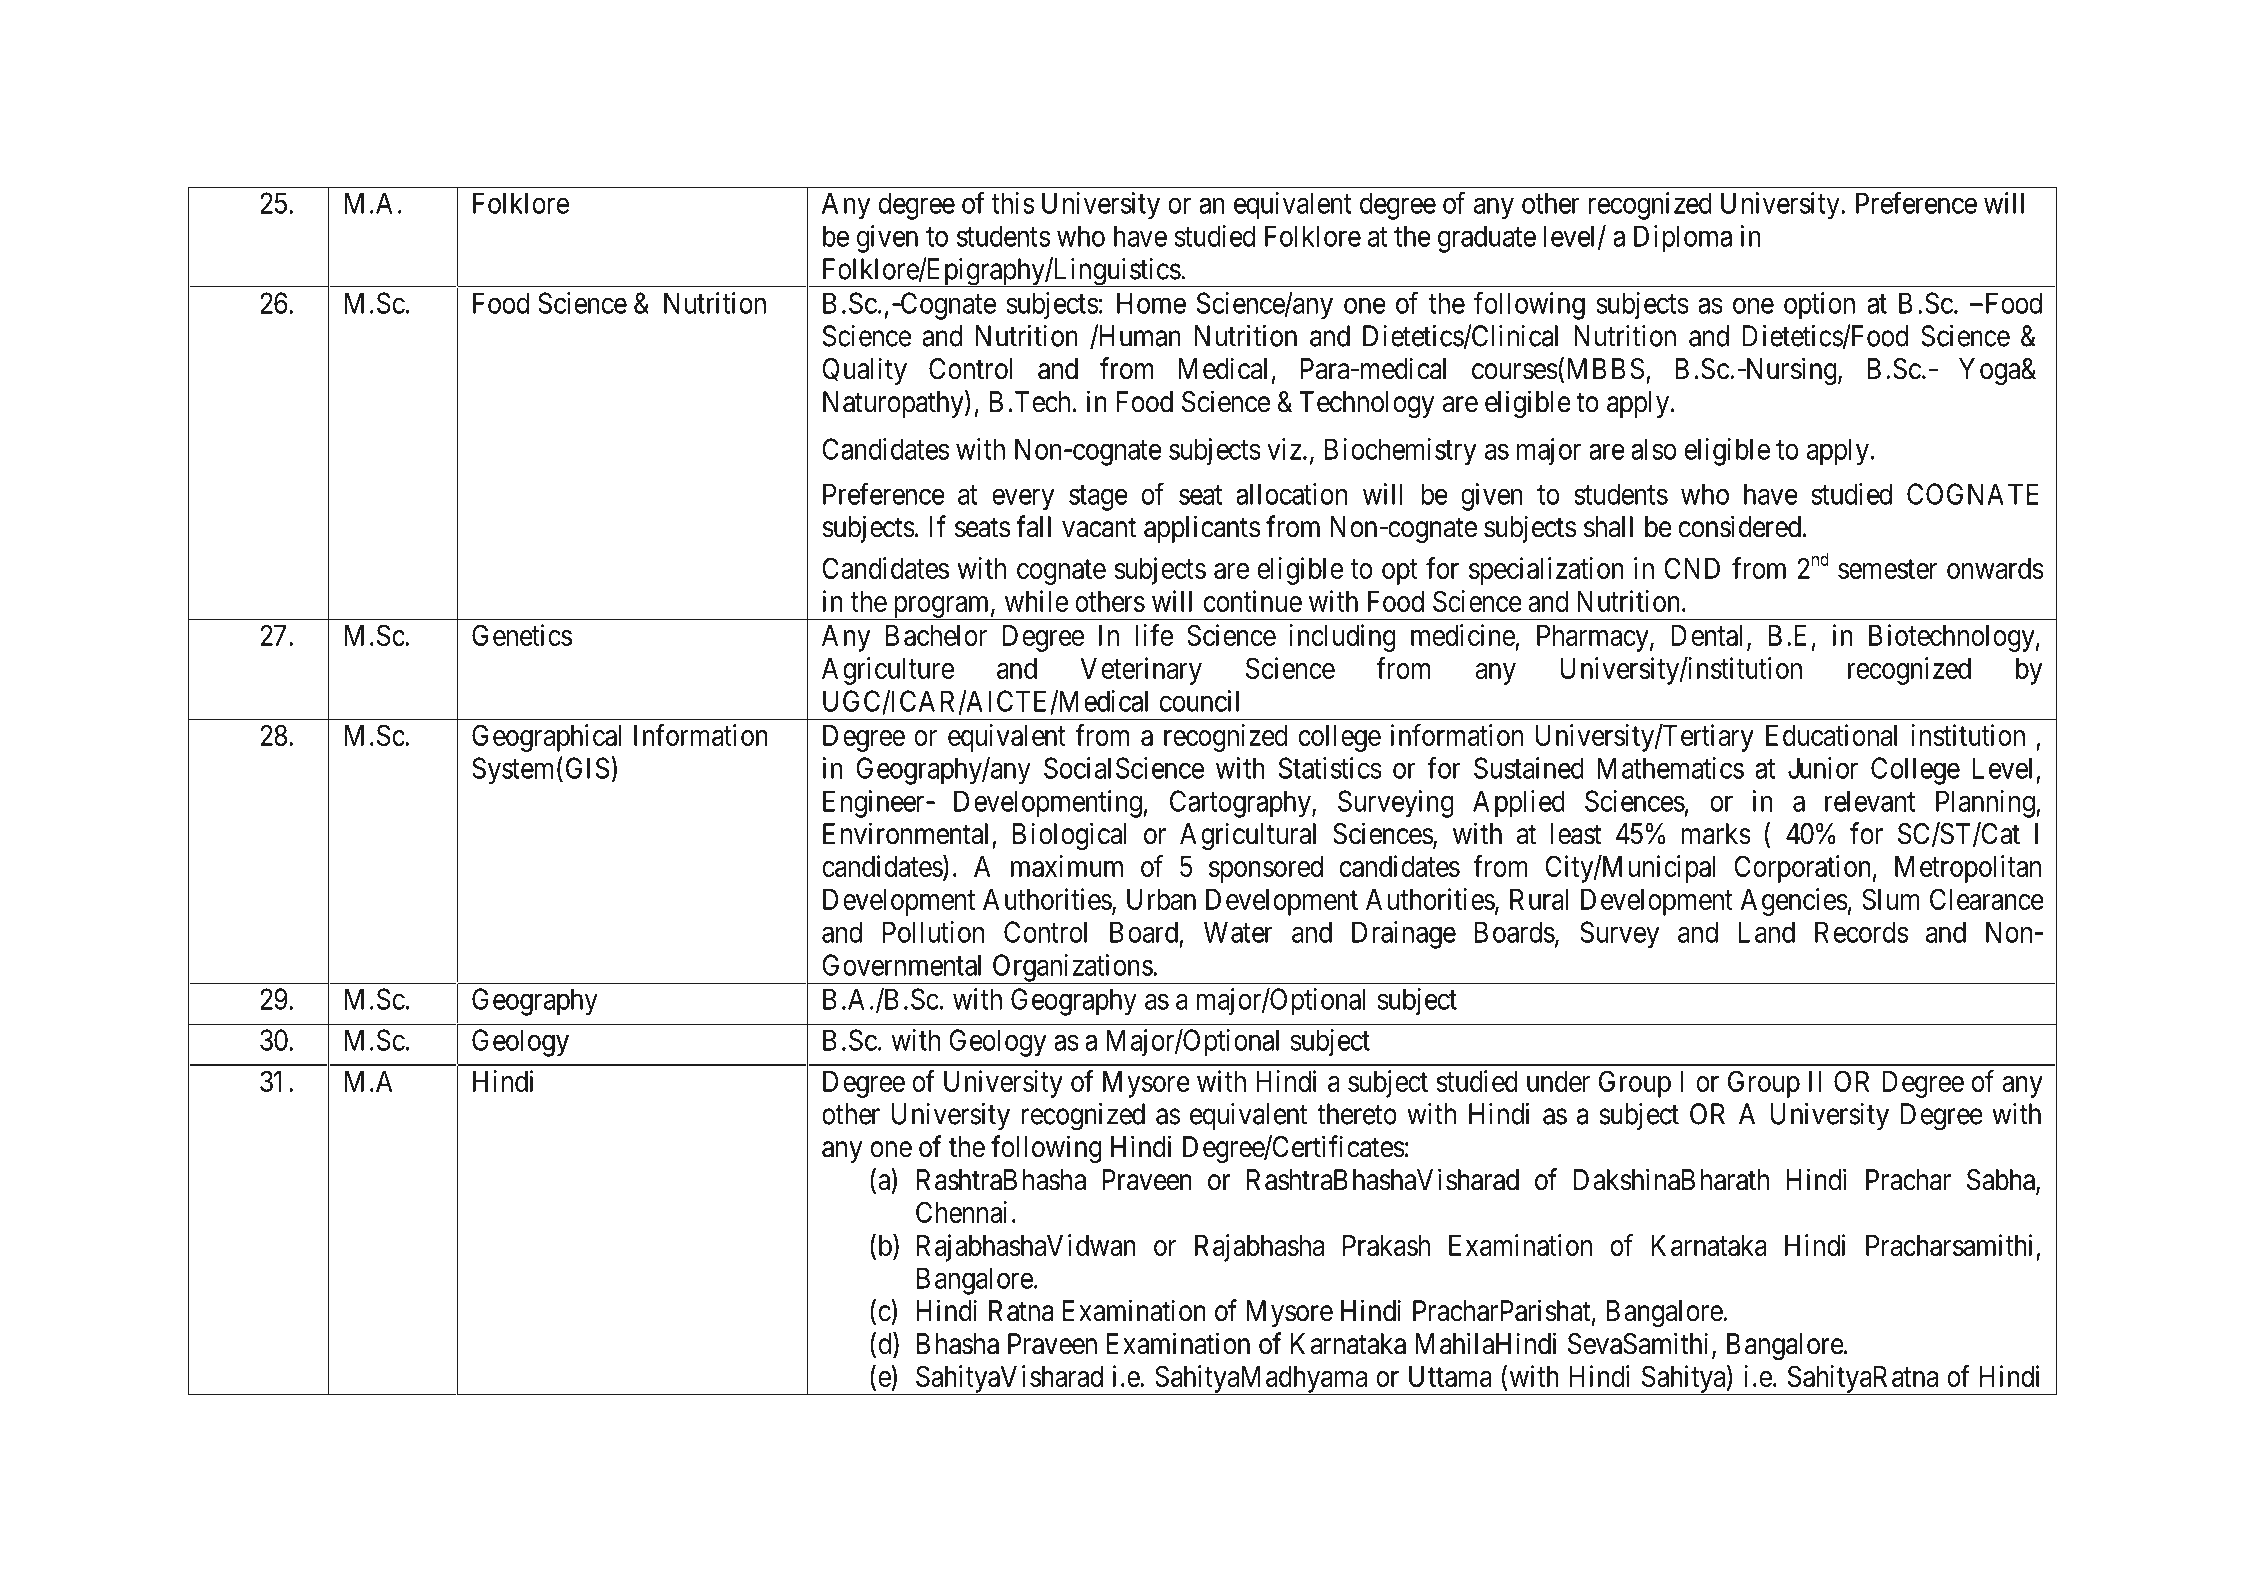 Image resolution: width=2244 pixels, height=1587 pixels. I want to click on Pollution, so click(933, 932).
